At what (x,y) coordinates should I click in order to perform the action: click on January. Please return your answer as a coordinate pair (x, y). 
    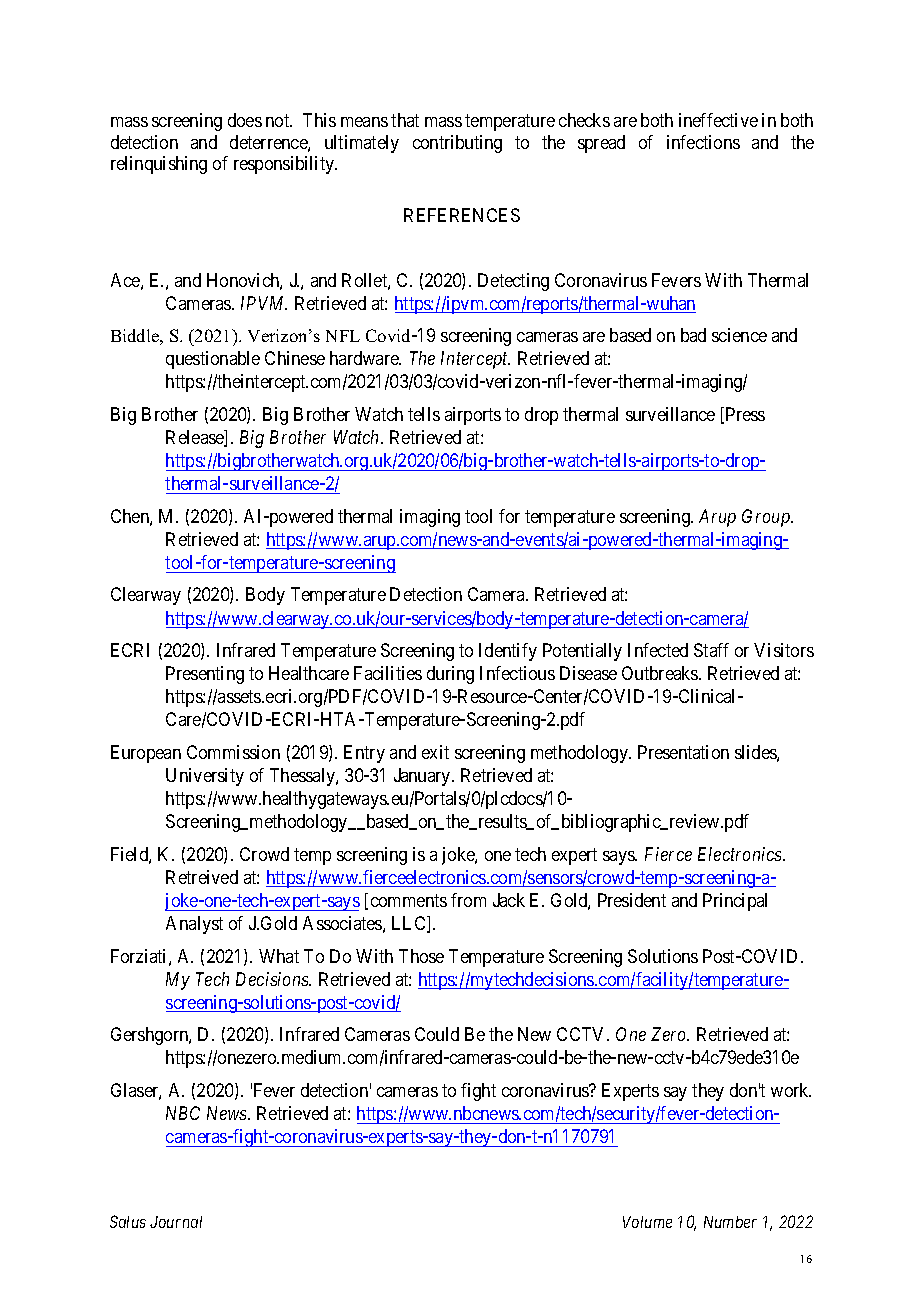
    Looking at the image, I should click on (423, 777).
